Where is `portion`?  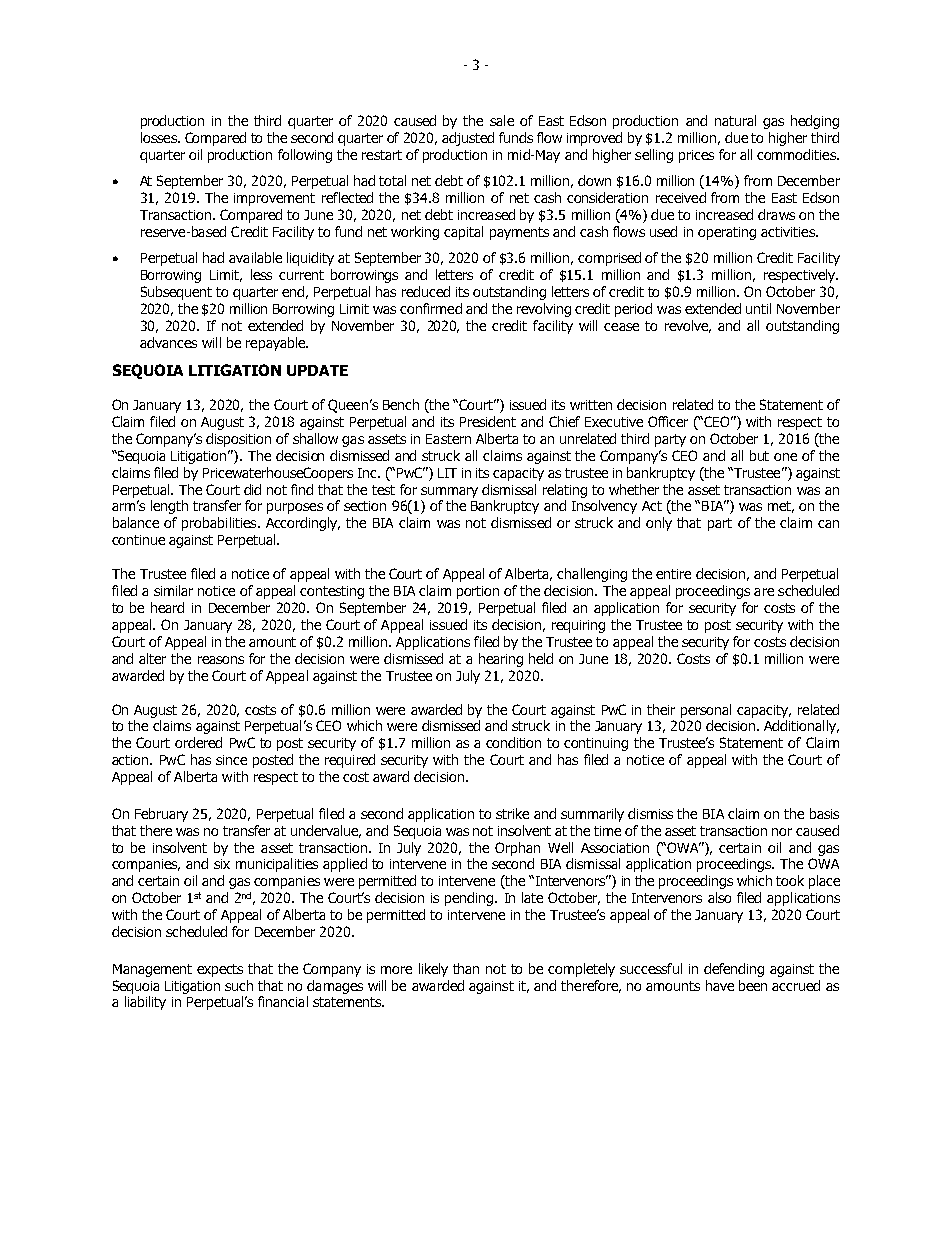 portion is located at coordinates (478, 592).
